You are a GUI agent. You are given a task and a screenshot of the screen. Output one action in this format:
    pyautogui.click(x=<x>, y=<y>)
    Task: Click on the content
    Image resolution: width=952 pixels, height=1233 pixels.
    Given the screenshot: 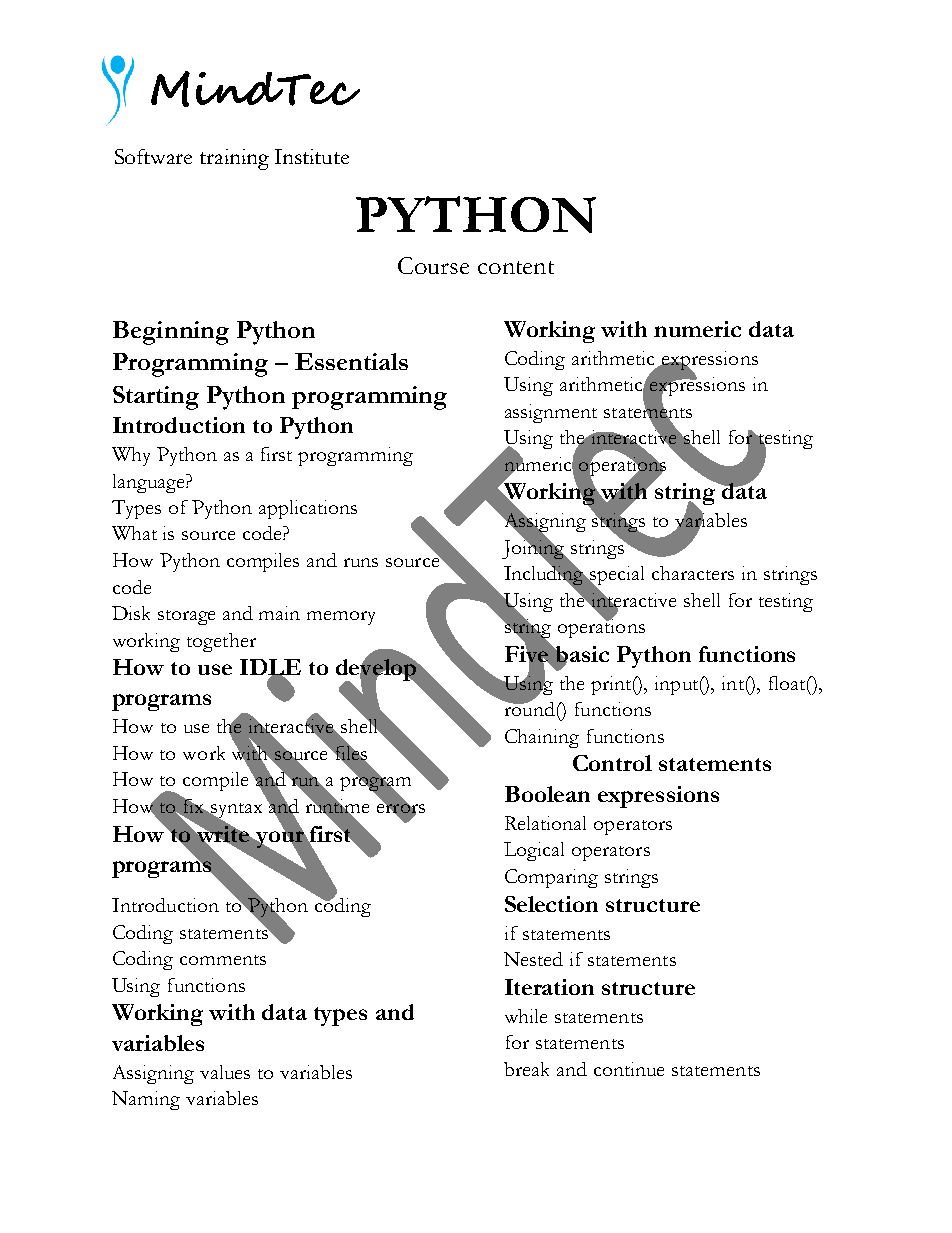 What is the action you would take?
    pyautogui.click(x=516, y=267)
